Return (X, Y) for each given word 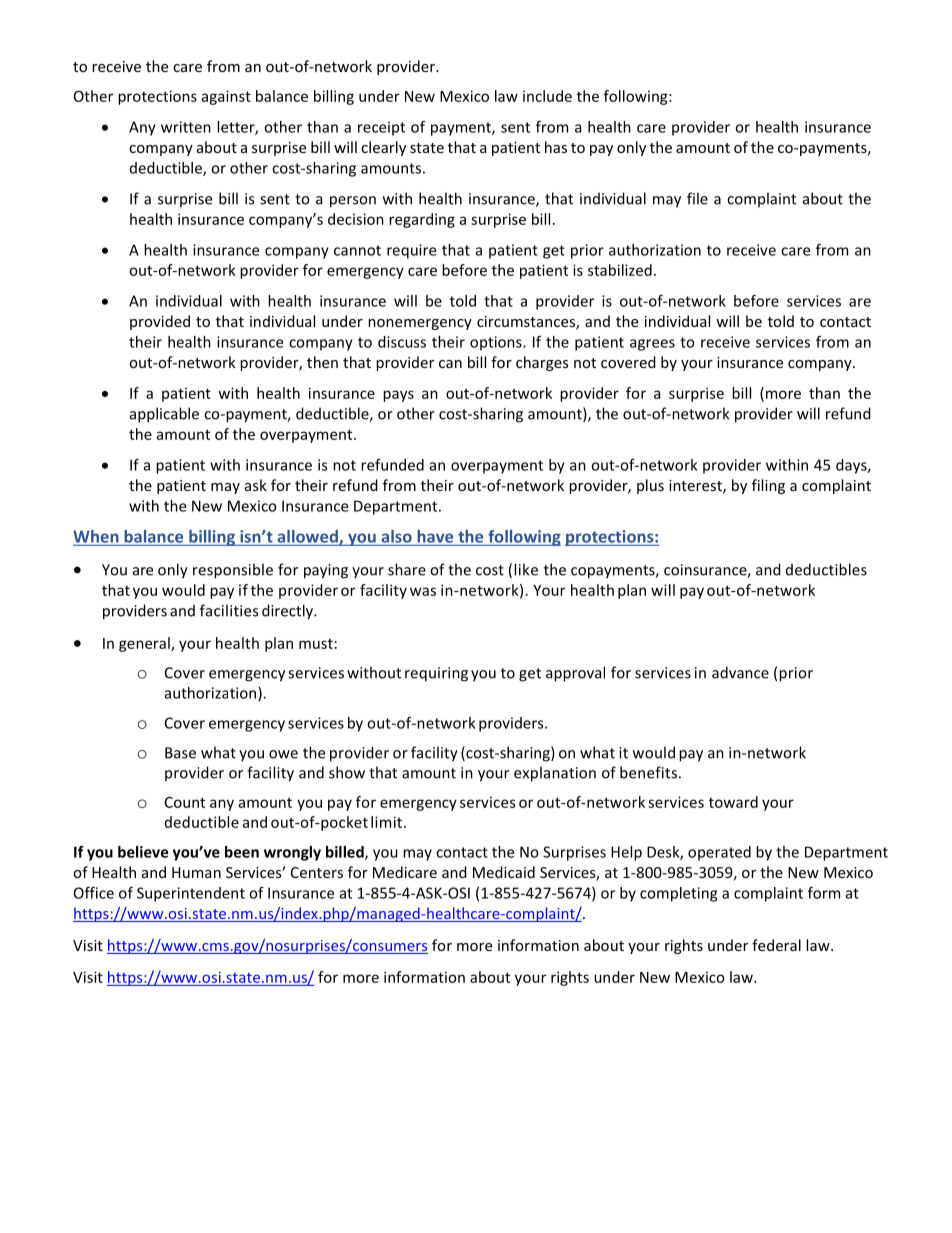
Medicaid (504, 872)
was (423, 591)
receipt (381, 128)
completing (678, 894)
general (145, 644)
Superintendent (191, 894)
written (186, 127)
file (697, 198)
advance (740, 672)
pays (398, 396)
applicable (164, 415)
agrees (652, 345)
